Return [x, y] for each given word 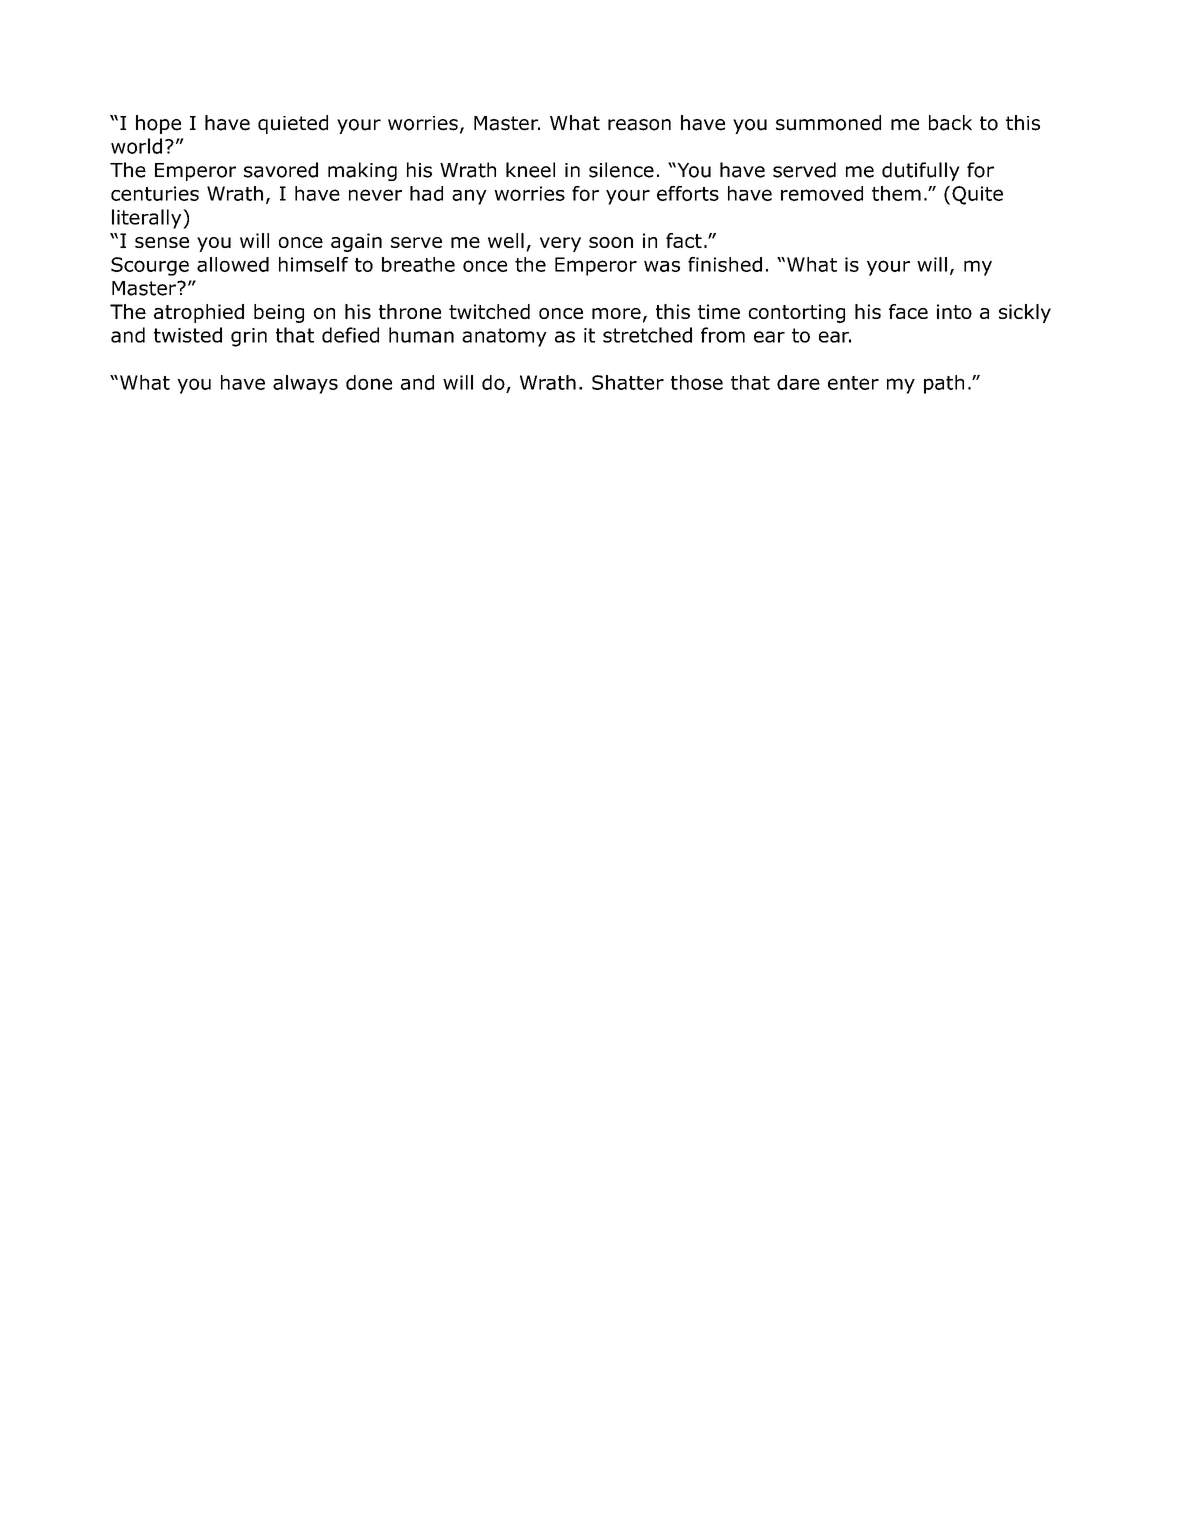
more [616, 313]
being [279, 313]
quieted [293, 124]
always [305, 384]
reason [639, 125]
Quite [977, 195]
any [469, 197]
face [908, 311]
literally [148, 219]
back [950, 123]
